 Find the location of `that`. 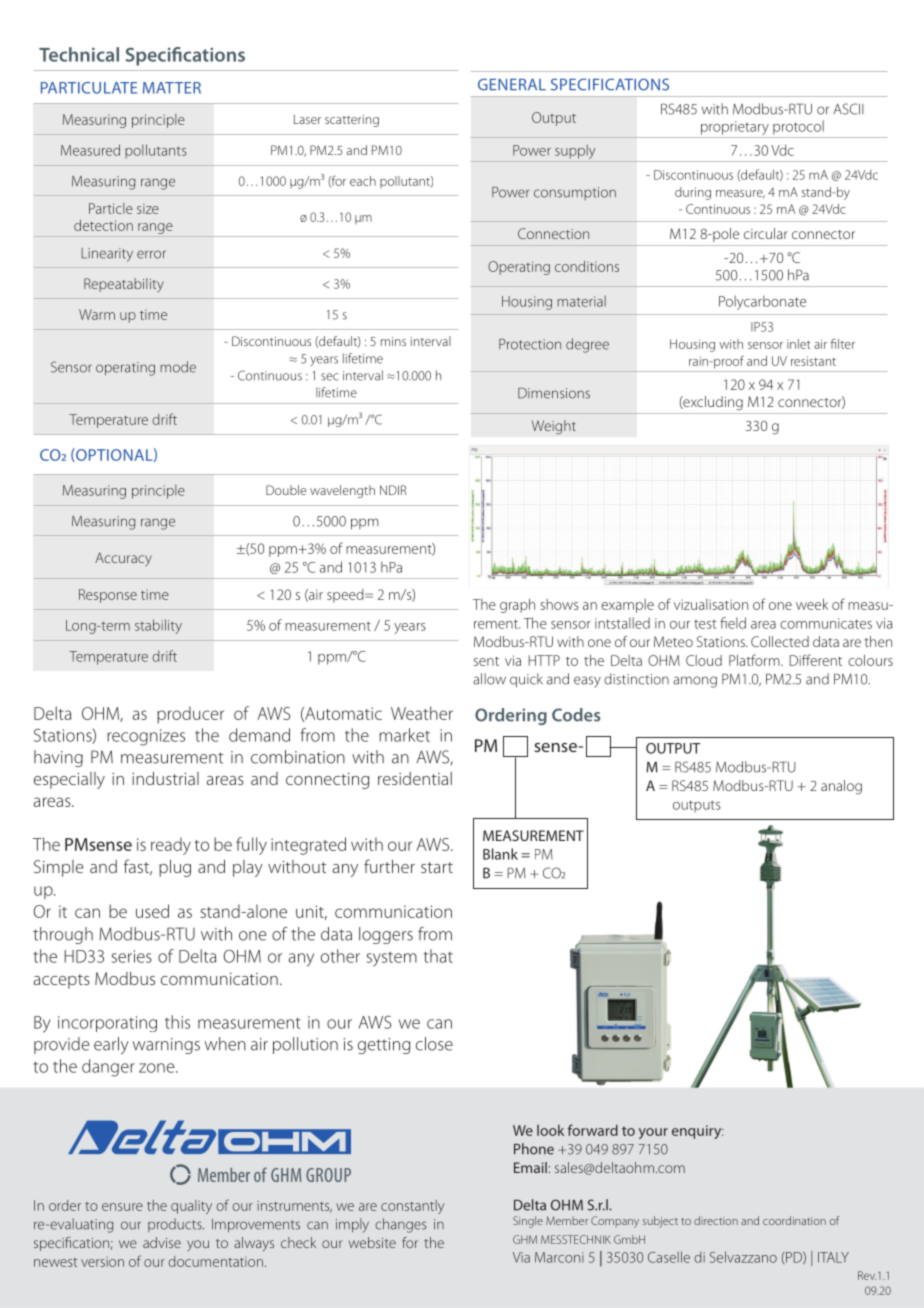

that is located at coordinates (438, 956).
